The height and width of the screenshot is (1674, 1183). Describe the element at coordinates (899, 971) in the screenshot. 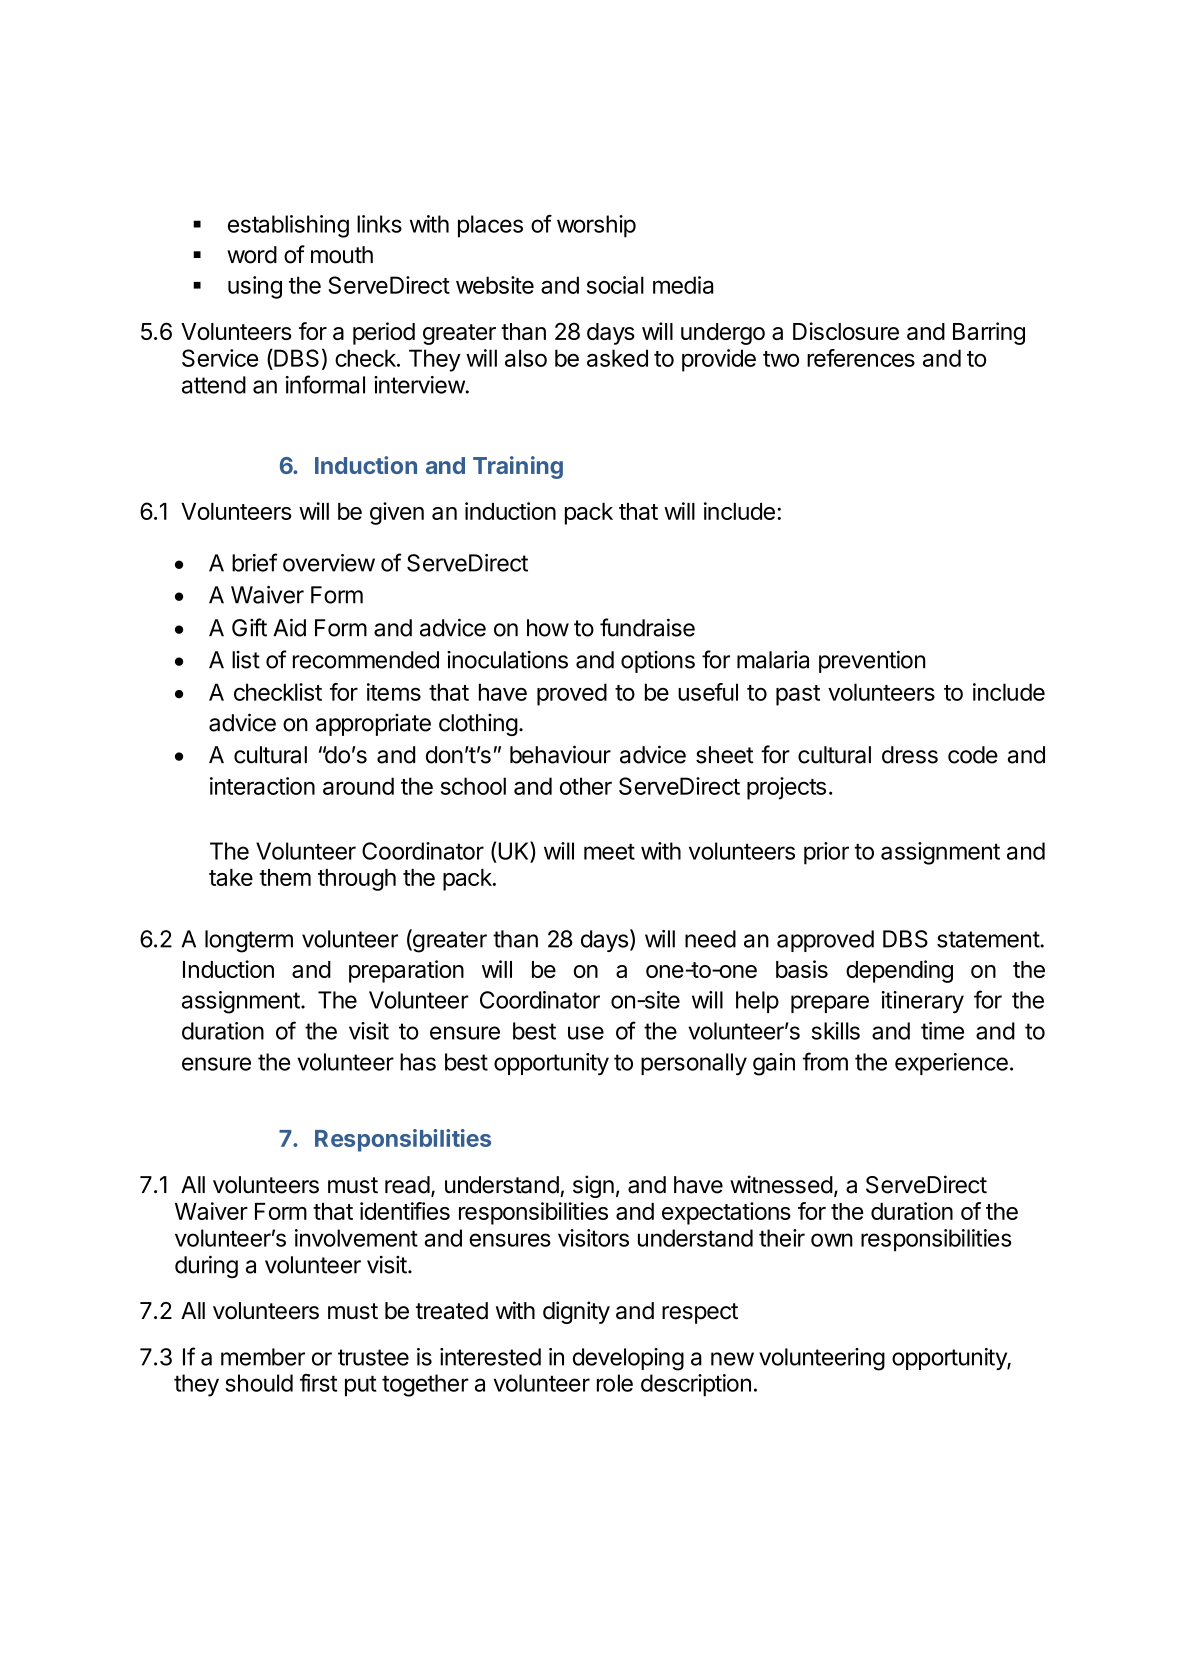

I see `depending` at that location.
